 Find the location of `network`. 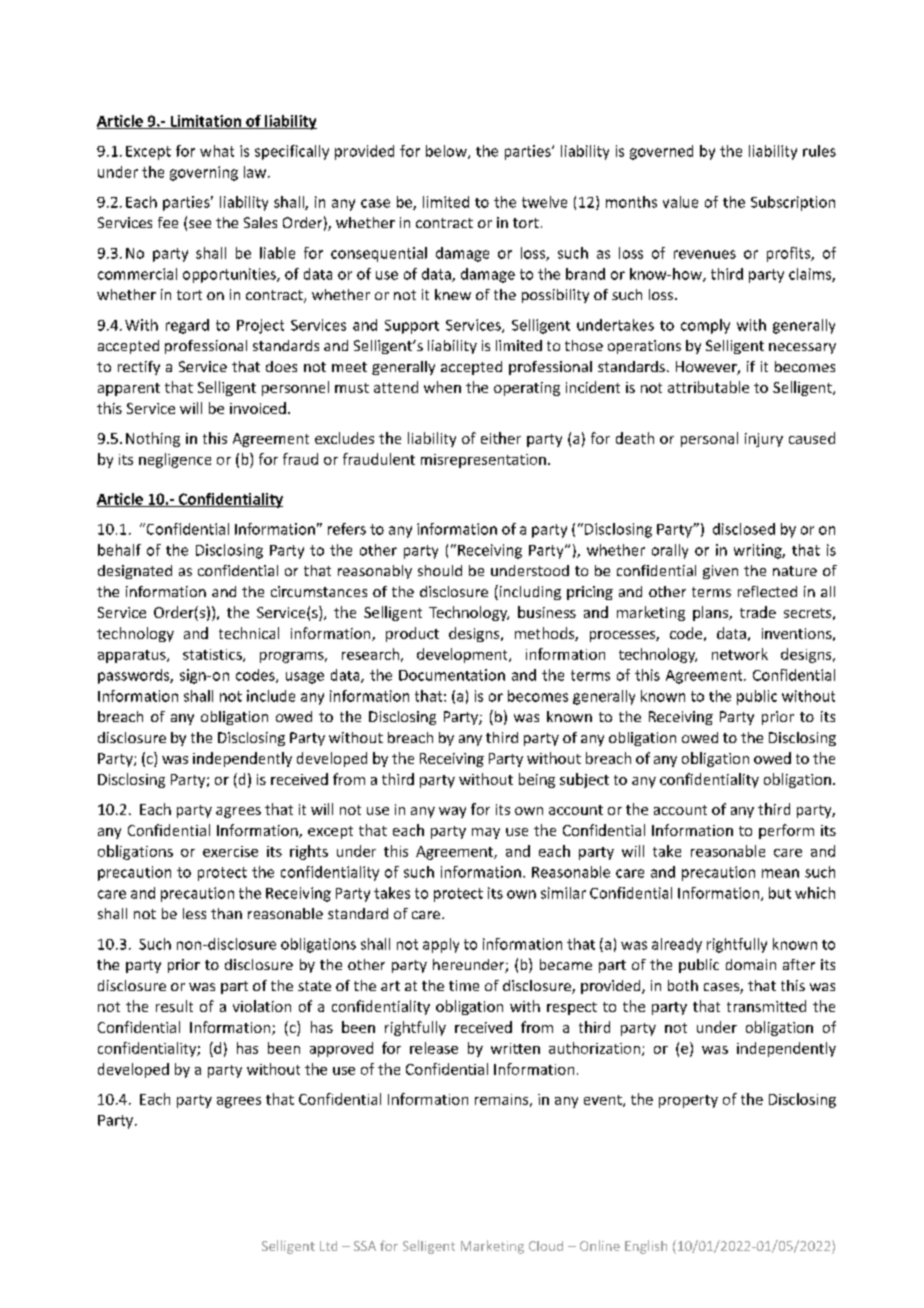

network is located at coordinates (740, 654).
